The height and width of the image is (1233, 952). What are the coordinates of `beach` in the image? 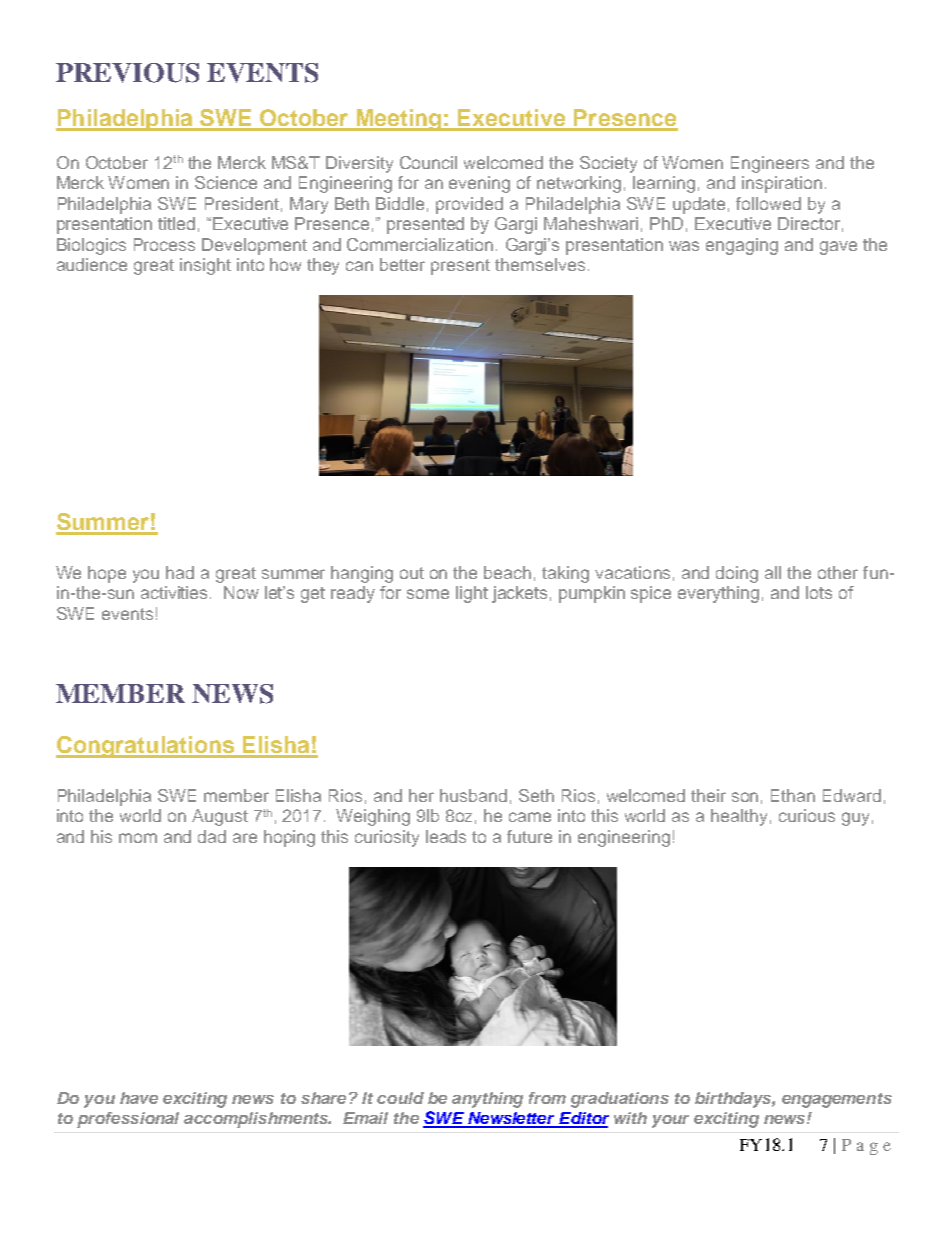 It's located at (507, 572).
